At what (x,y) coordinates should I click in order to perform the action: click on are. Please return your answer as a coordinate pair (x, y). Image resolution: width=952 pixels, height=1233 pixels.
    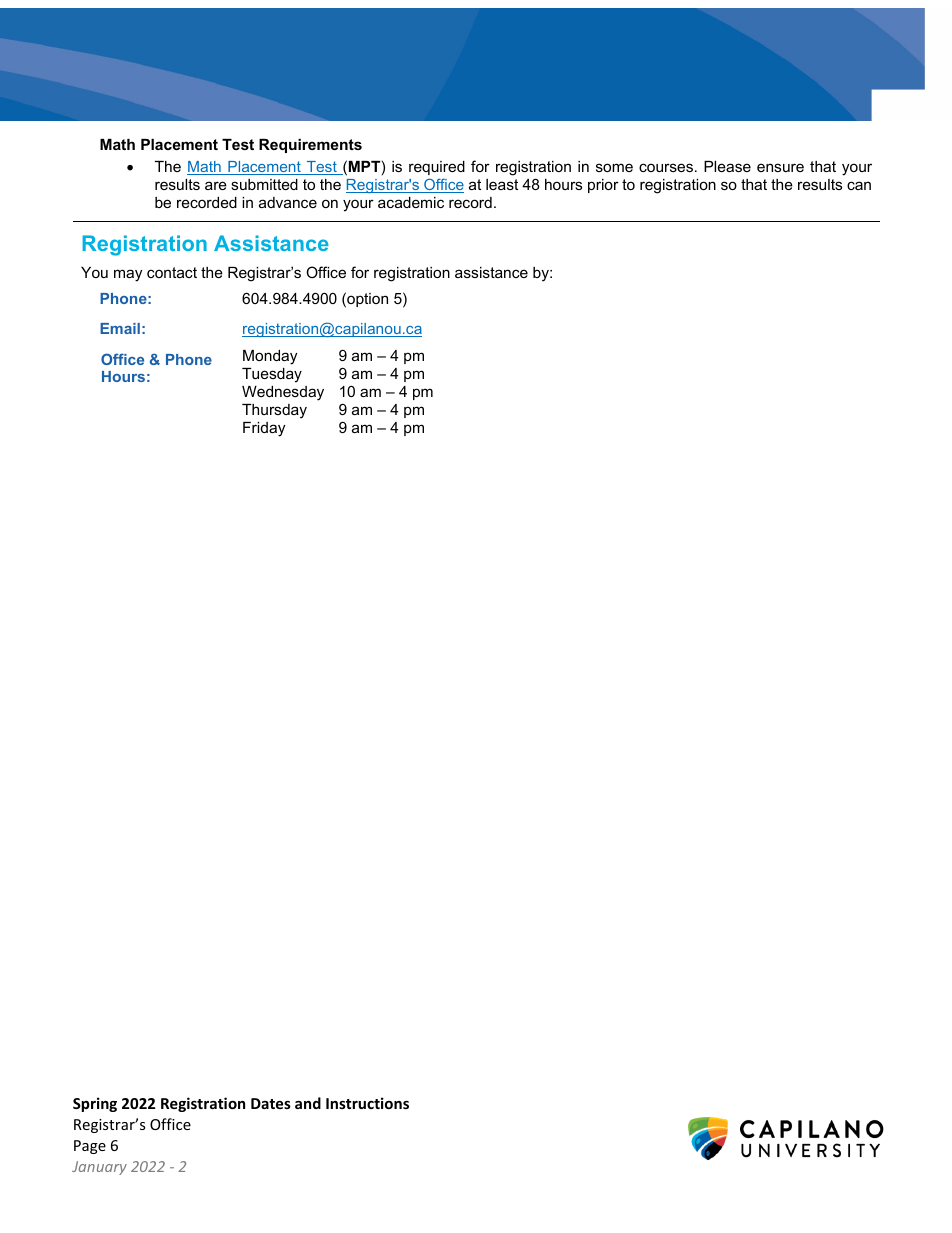
    Looking at the image, I should click on (216, 185).
